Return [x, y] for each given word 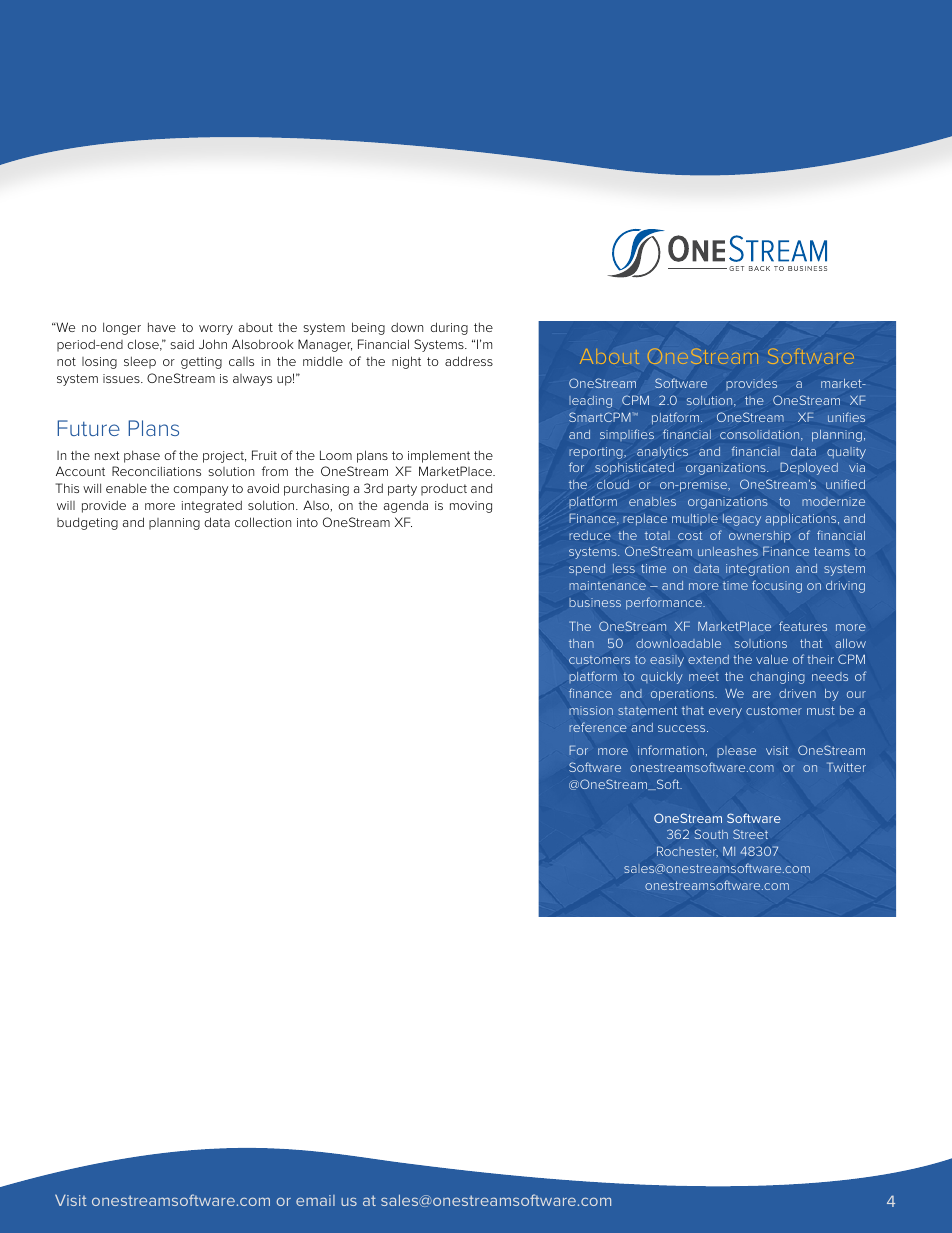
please [736, 751]
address [469, 361]
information [671, 750]
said [182, 344]
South [711, 834]
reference [597, 727]
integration [757, 570]
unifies [846, 417]
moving [471, 507]
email [315, 1200]
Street [750, 834]
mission [591, 710]
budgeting [87, 523]
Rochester [687, 852]
